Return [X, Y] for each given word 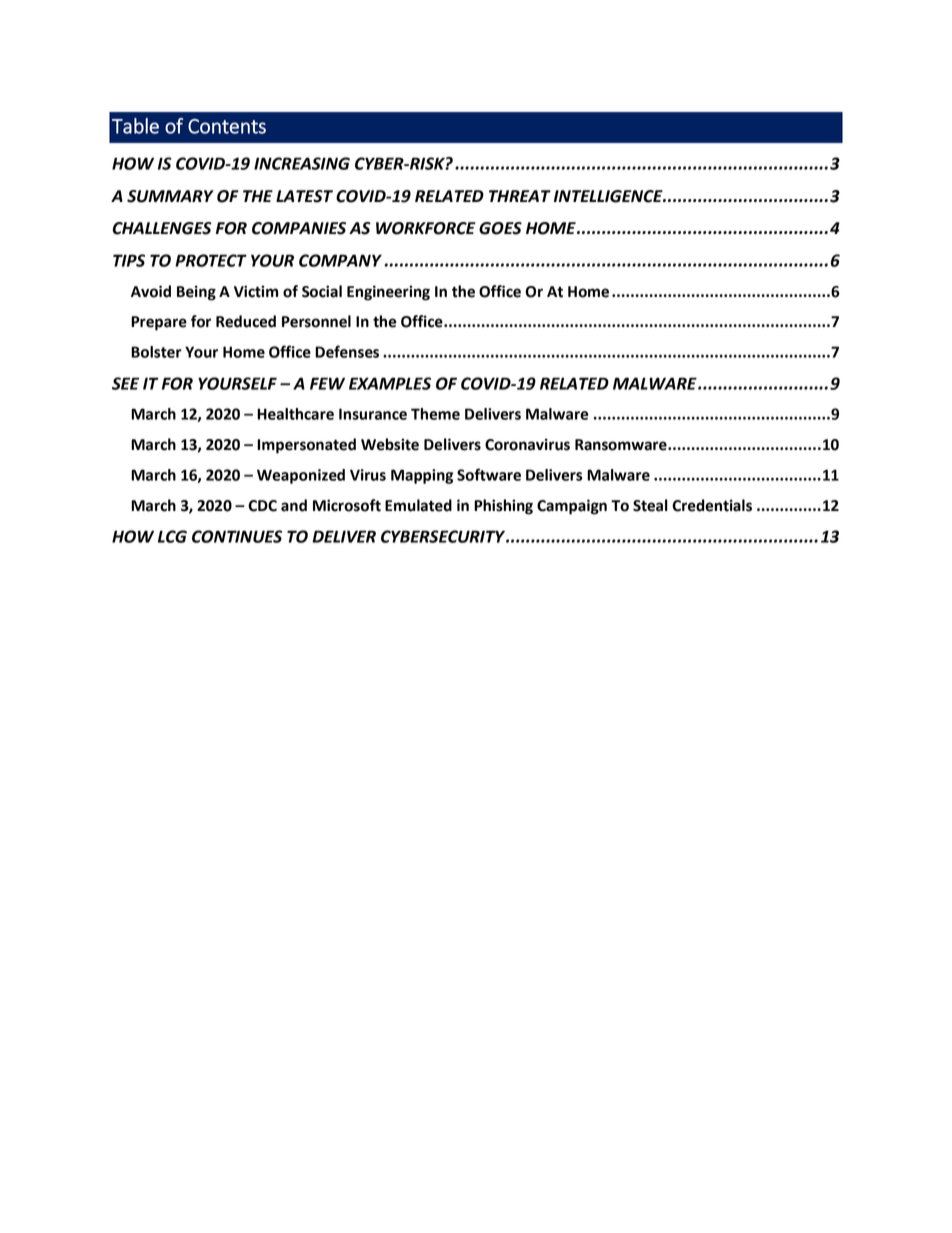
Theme [435, 414]
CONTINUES [237, 536]
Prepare [159, 323]
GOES [500, 228]
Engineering [388, 293]
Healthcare [295, 414]
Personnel [316, 321]
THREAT [520, 196]
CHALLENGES [162, 228]
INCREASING [302, 163]
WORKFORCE [426, 228]
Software [489, 474]
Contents [227, 126]
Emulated [418, 505]
